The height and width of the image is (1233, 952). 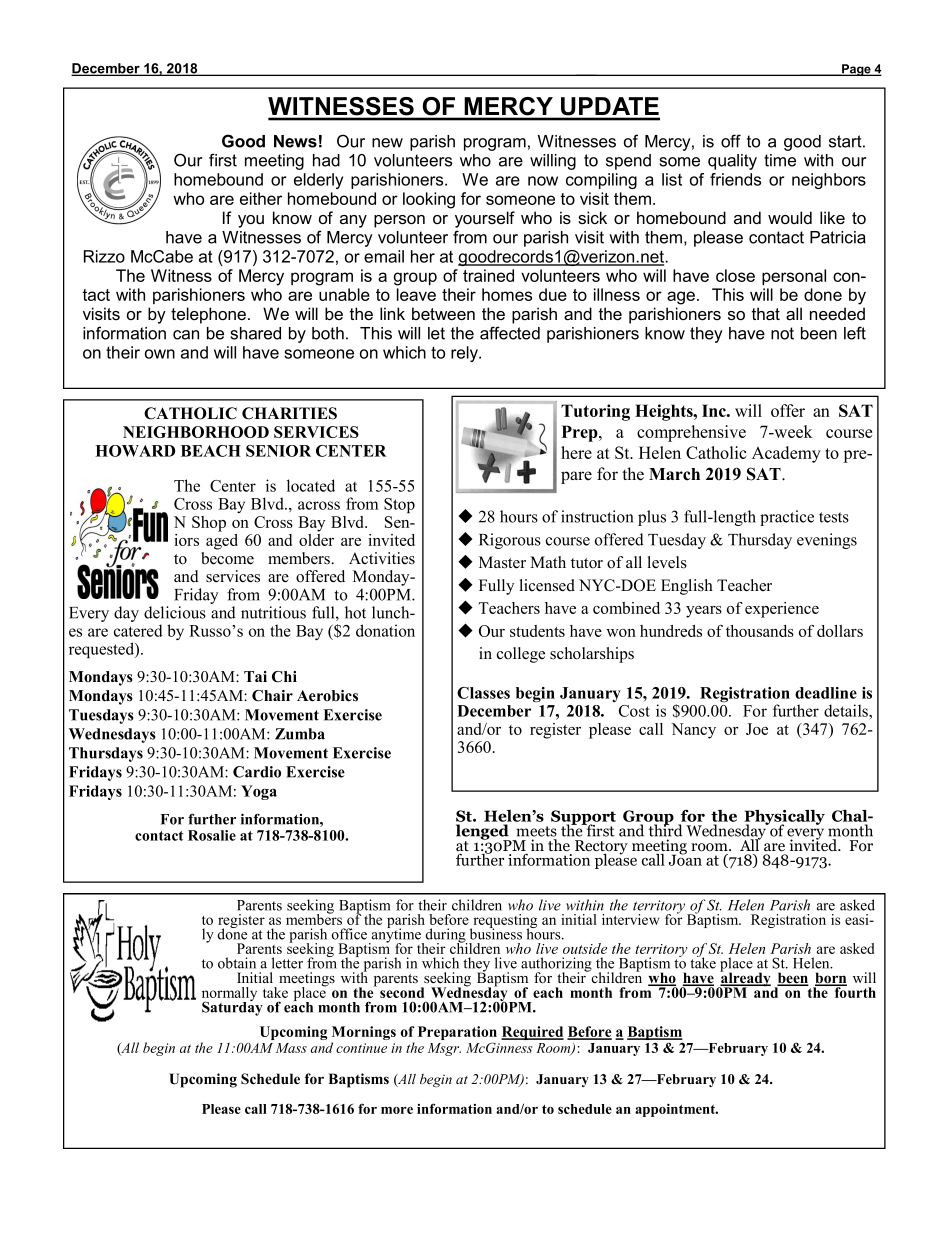 What do you see at coordinates (735, 179) in the image?
I see `friends` at bounding box center [735, 179].
